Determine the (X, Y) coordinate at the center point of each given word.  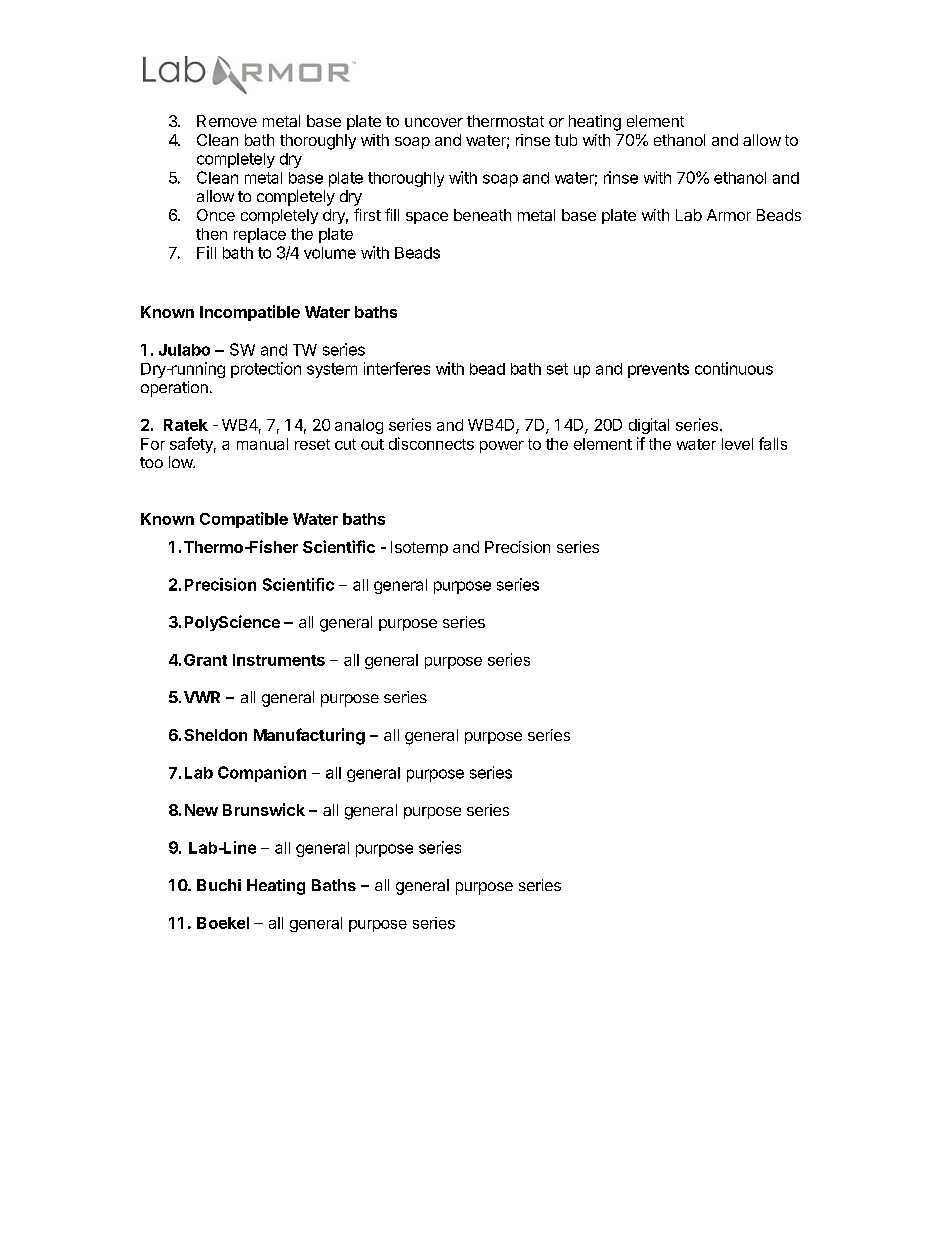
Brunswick (264, 809)
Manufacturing (309, 736)
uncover (434, 122)
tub (566, 140)
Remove (227, 121)
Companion (262, 774)
